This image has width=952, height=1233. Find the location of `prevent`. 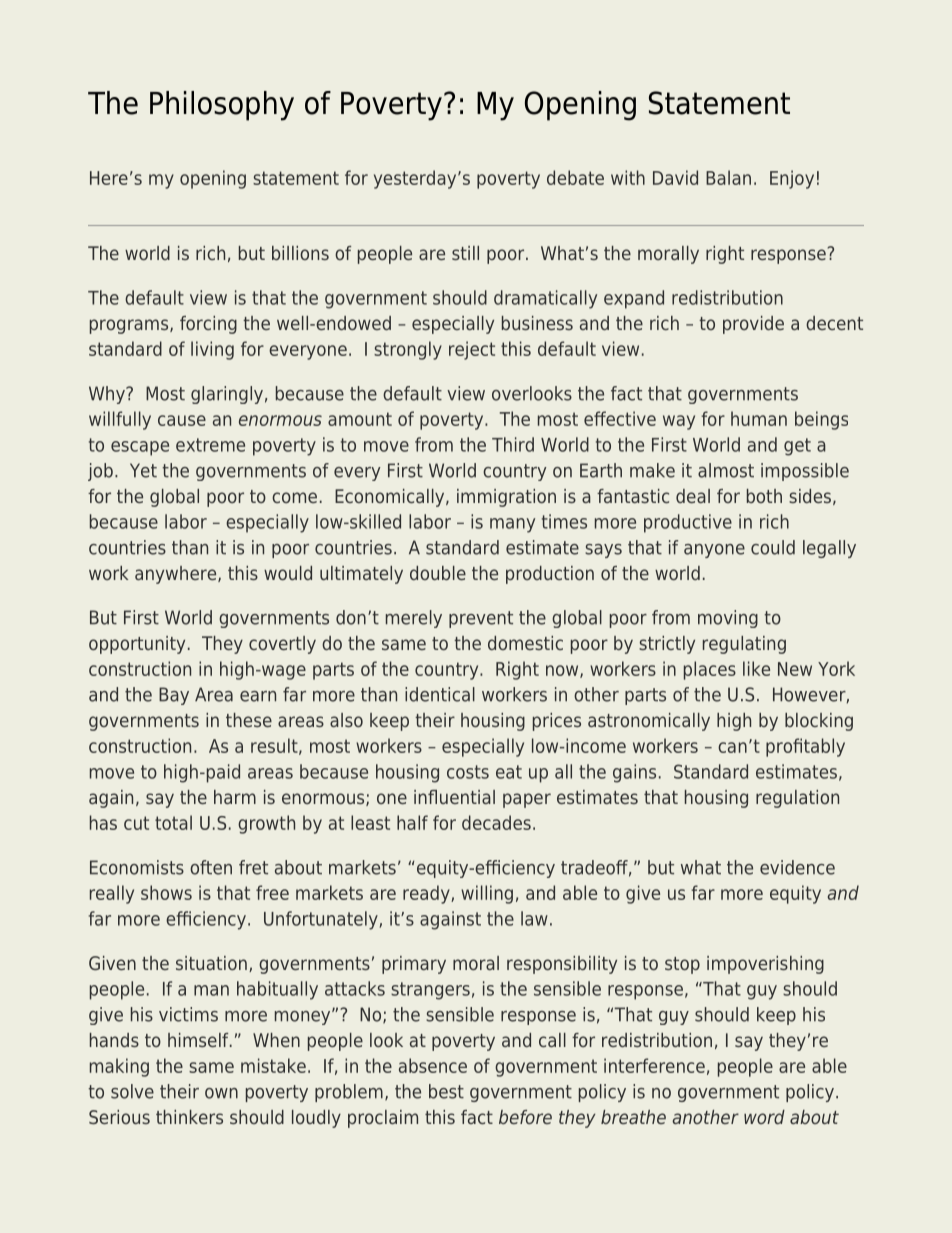

prevent is located at coordinates (481, 619).
